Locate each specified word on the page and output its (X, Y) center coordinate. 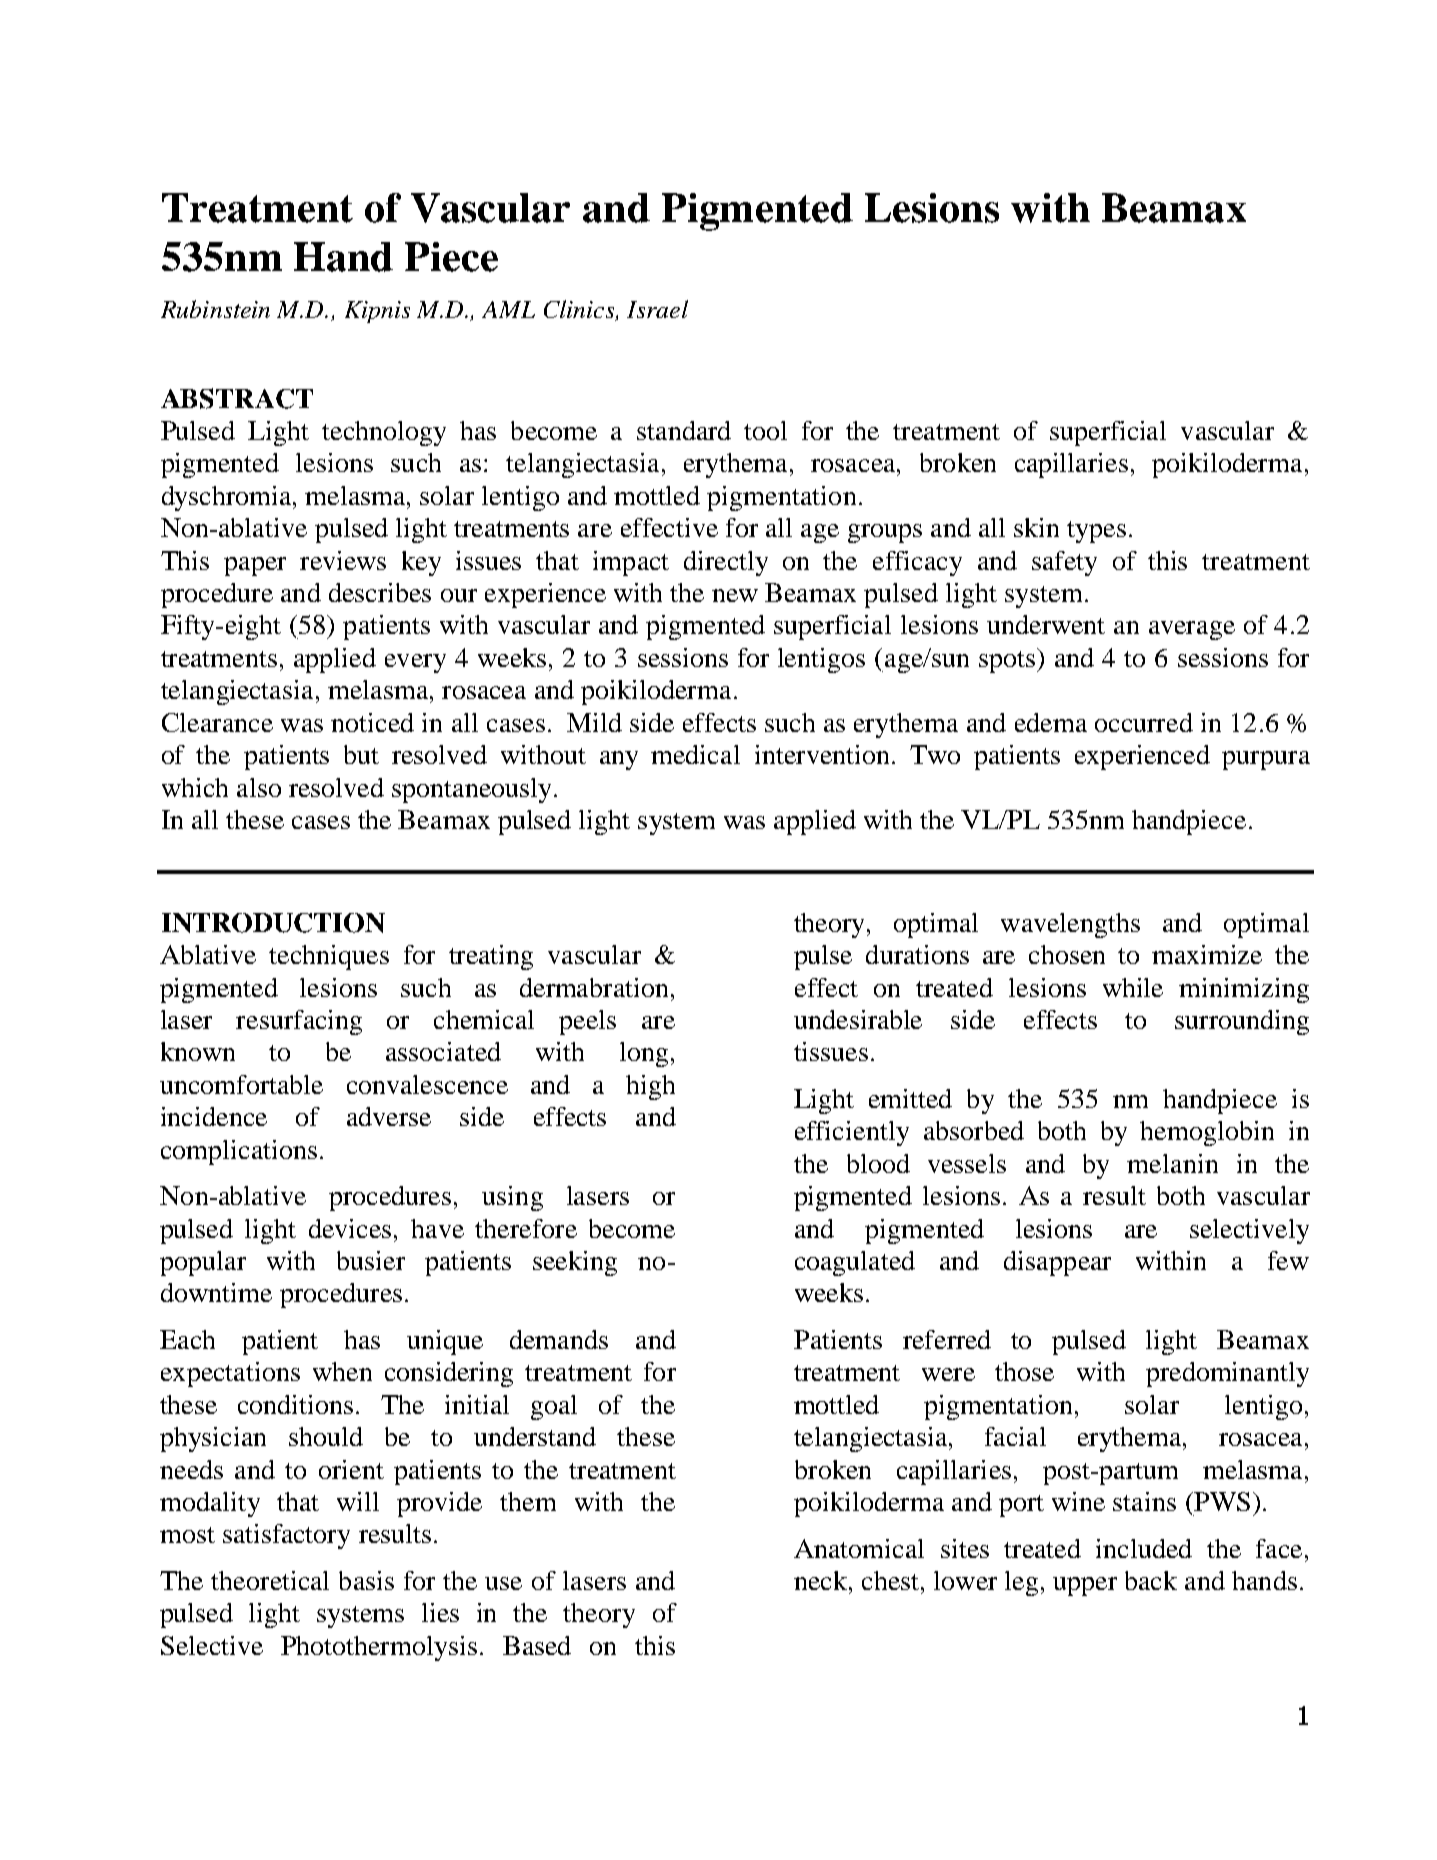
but (361, 754)
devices (350, 1228)
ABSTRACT (237, 398)
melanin (1172, 1163)
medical (695, 754)
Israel (657, 309)
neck (822, 1580)
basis (366, 1580)
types (1096, 532)
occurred (1144, 722)
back (1151, 1580)
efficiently (852, 1133)
